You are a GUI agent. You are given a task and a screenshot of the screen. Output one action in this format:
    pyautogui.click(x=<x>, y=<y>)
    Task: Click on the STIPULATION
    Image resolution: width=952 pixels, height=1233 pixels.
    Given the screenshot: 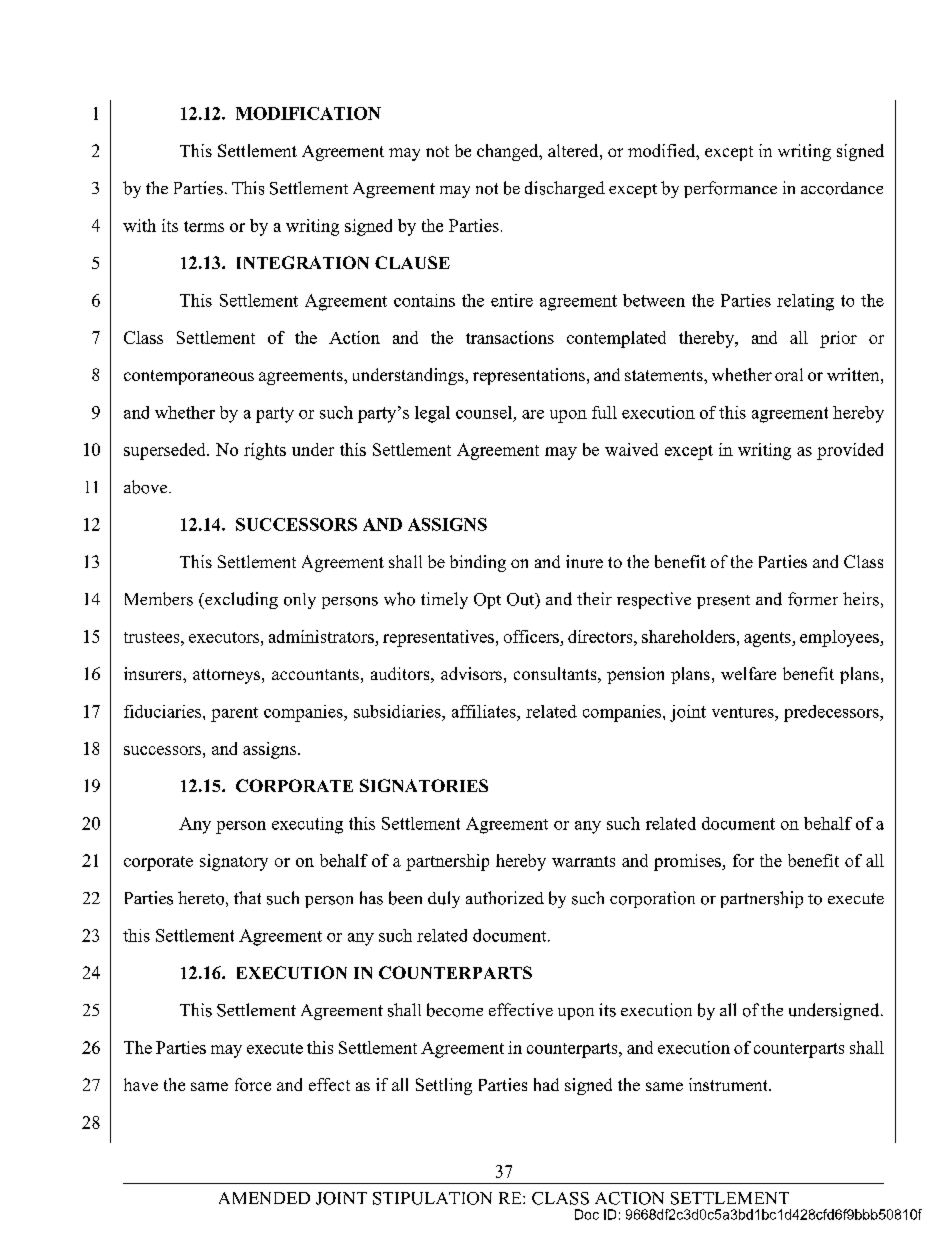 What is the action you would take?
    pyautogui.click(x=432, y=1198)
